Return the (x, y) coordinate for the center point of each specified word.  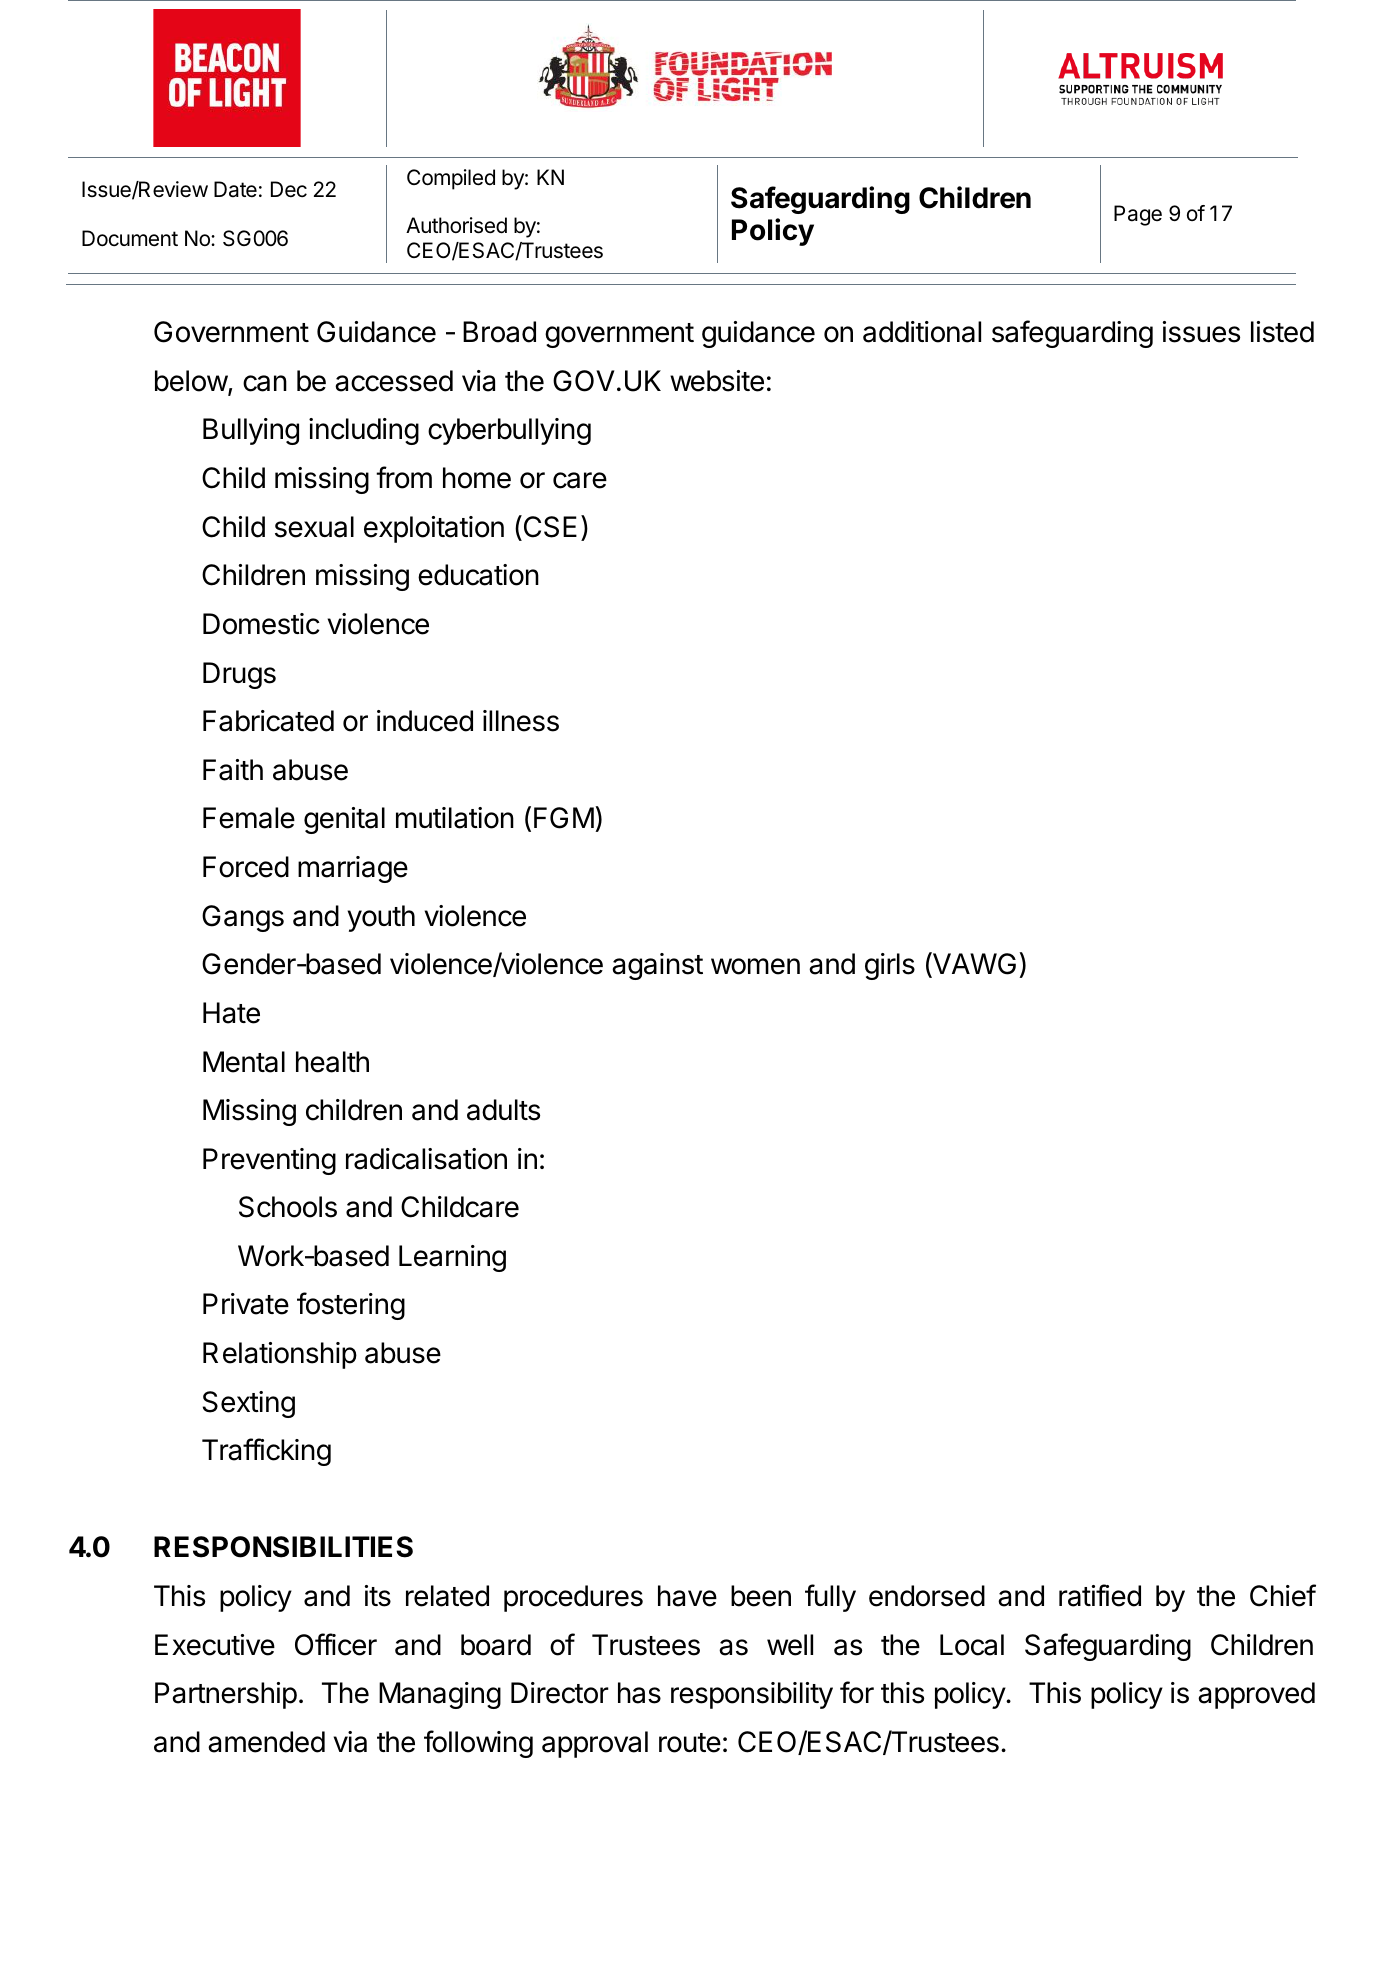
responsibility (752, 1695)
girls (890, 966)
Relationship (280, 1355)
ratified (1100, 1595)
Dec (289, 189)
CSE (549, 526)
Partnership (226, 1695)
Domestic (261, 624)
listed (1282, 332)
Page (1138, 215)
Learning (452, 1258)
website (717, 381)
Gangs (243, 918)
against (657, 966)
